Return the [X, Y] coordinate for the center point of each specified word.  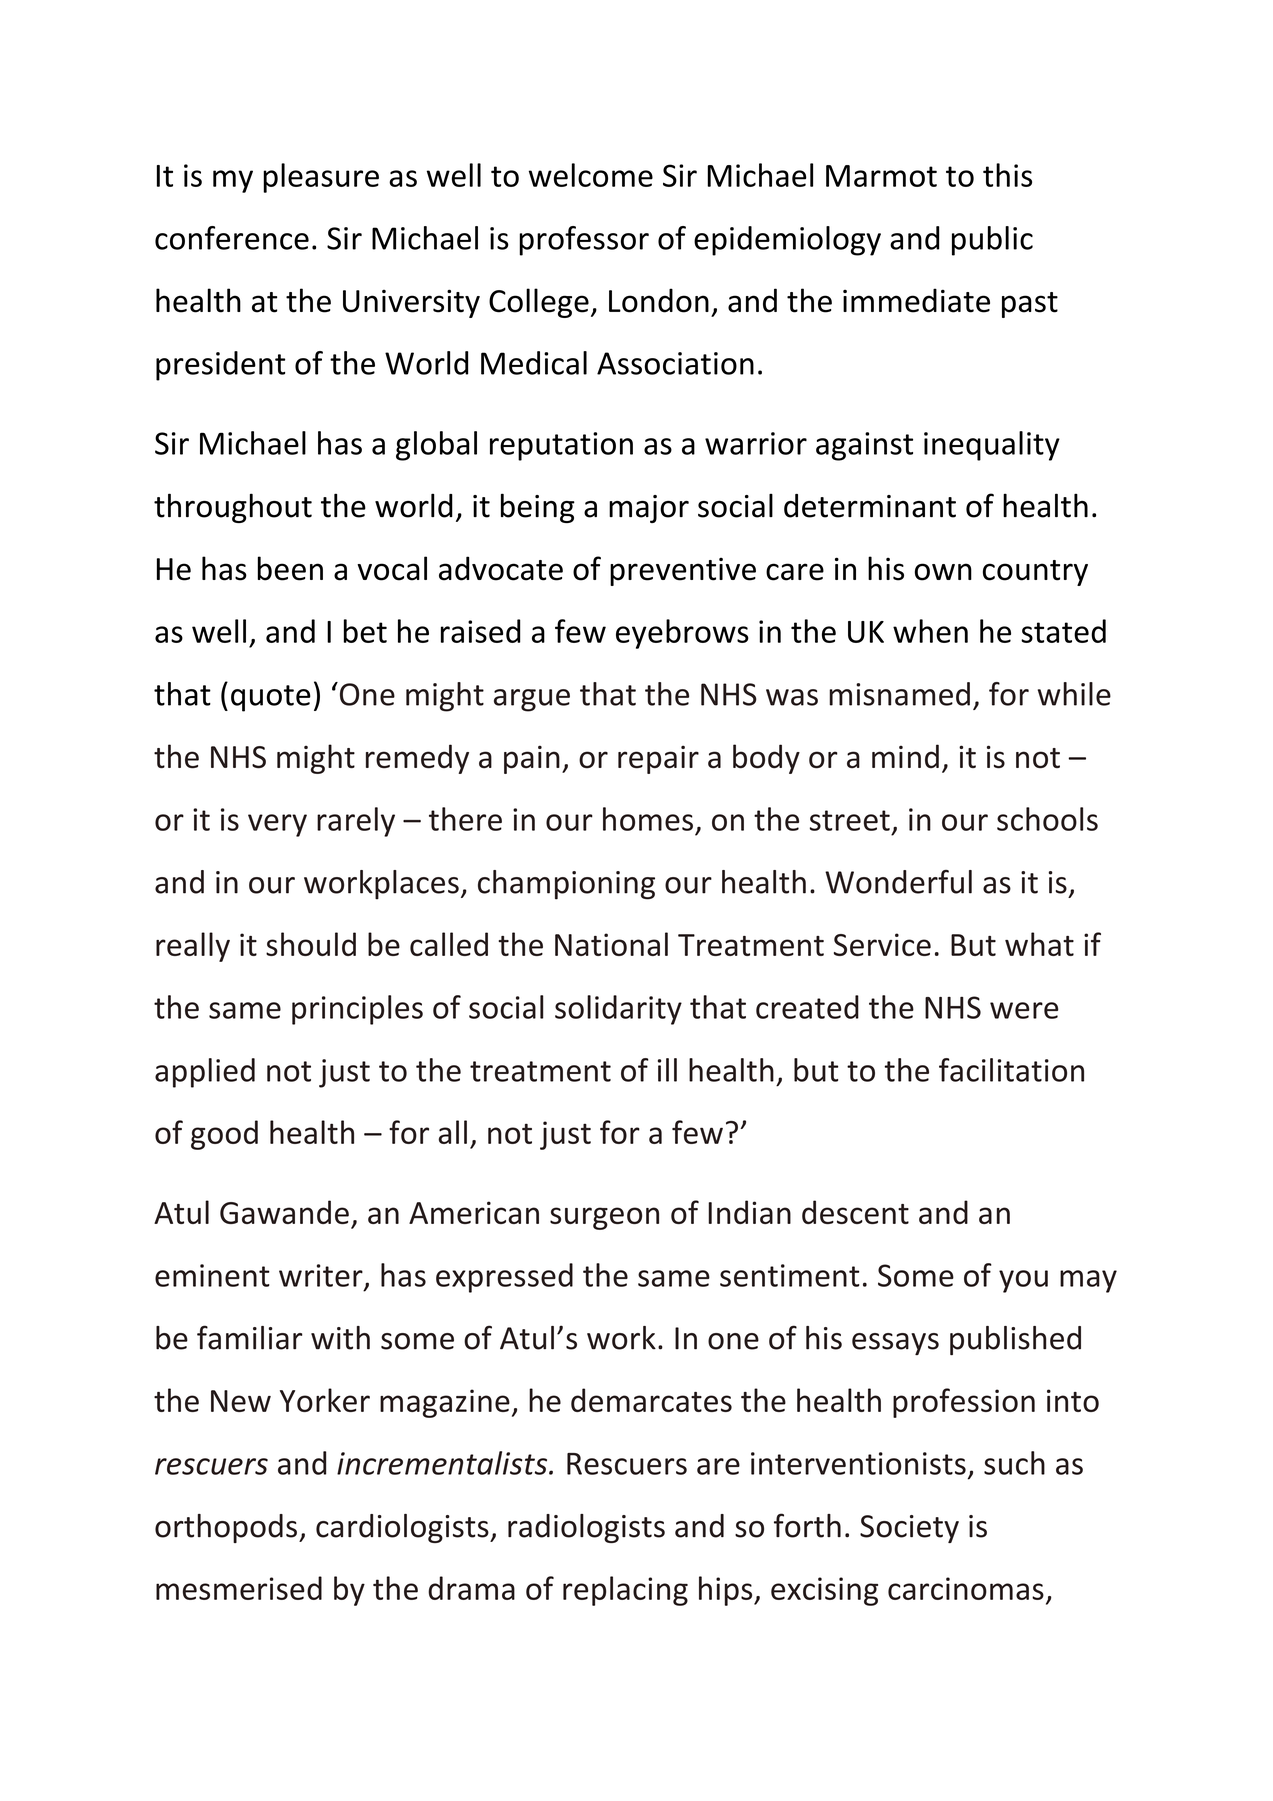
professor [584, 241]
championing [566, 885]
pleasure [321, 178]
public [992, 241]
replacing [625, 1591]
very [277, 825]
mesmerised [239, 1588]
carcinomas [966, 1588]
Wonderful [898, 882]
